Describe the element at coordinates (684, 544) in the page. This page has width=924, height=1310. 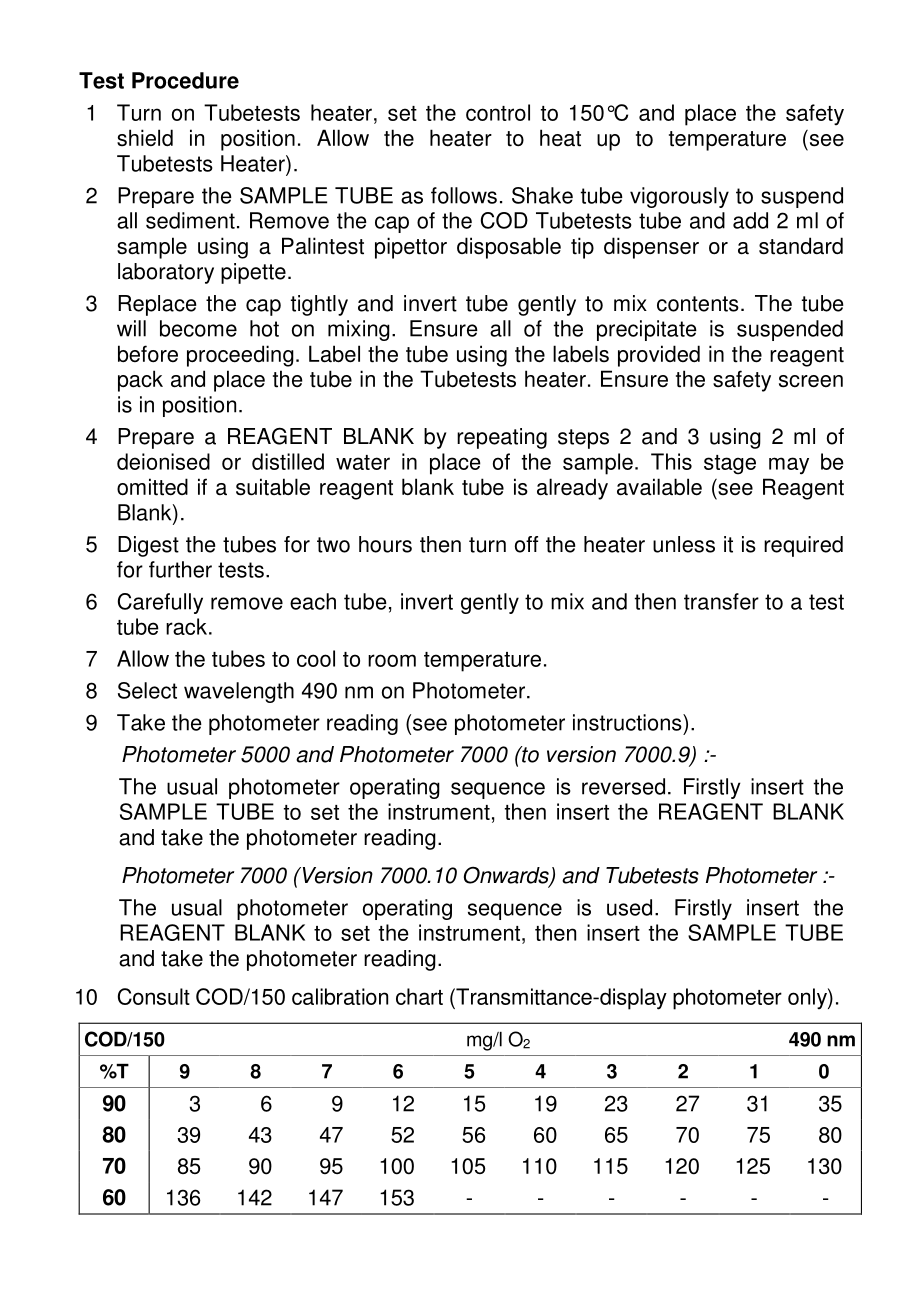
I see `unless` at that location.
